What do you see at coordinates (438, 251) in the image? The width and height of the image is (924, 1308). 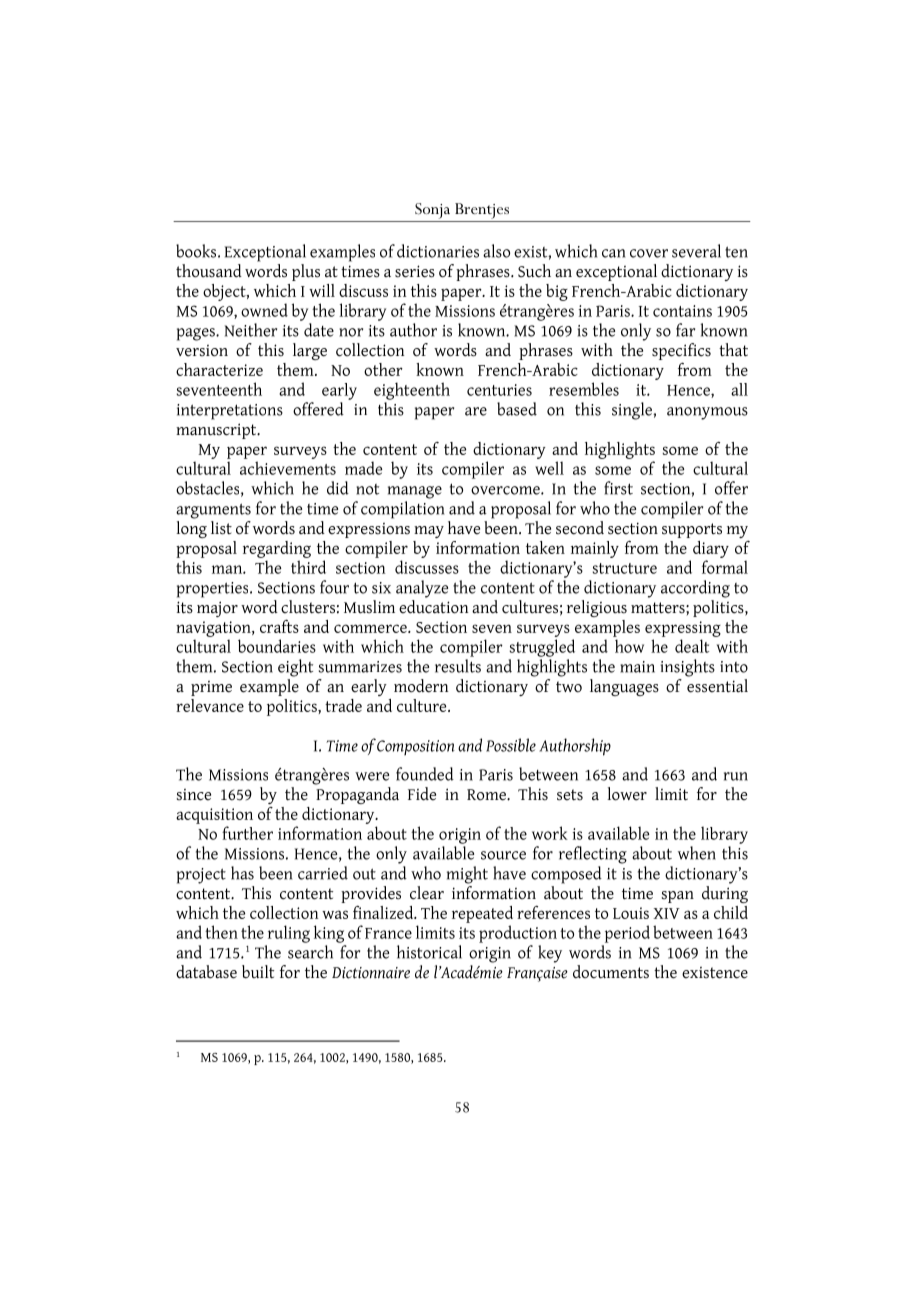 I see `dictionaries` at bounding box center [438, 251].
